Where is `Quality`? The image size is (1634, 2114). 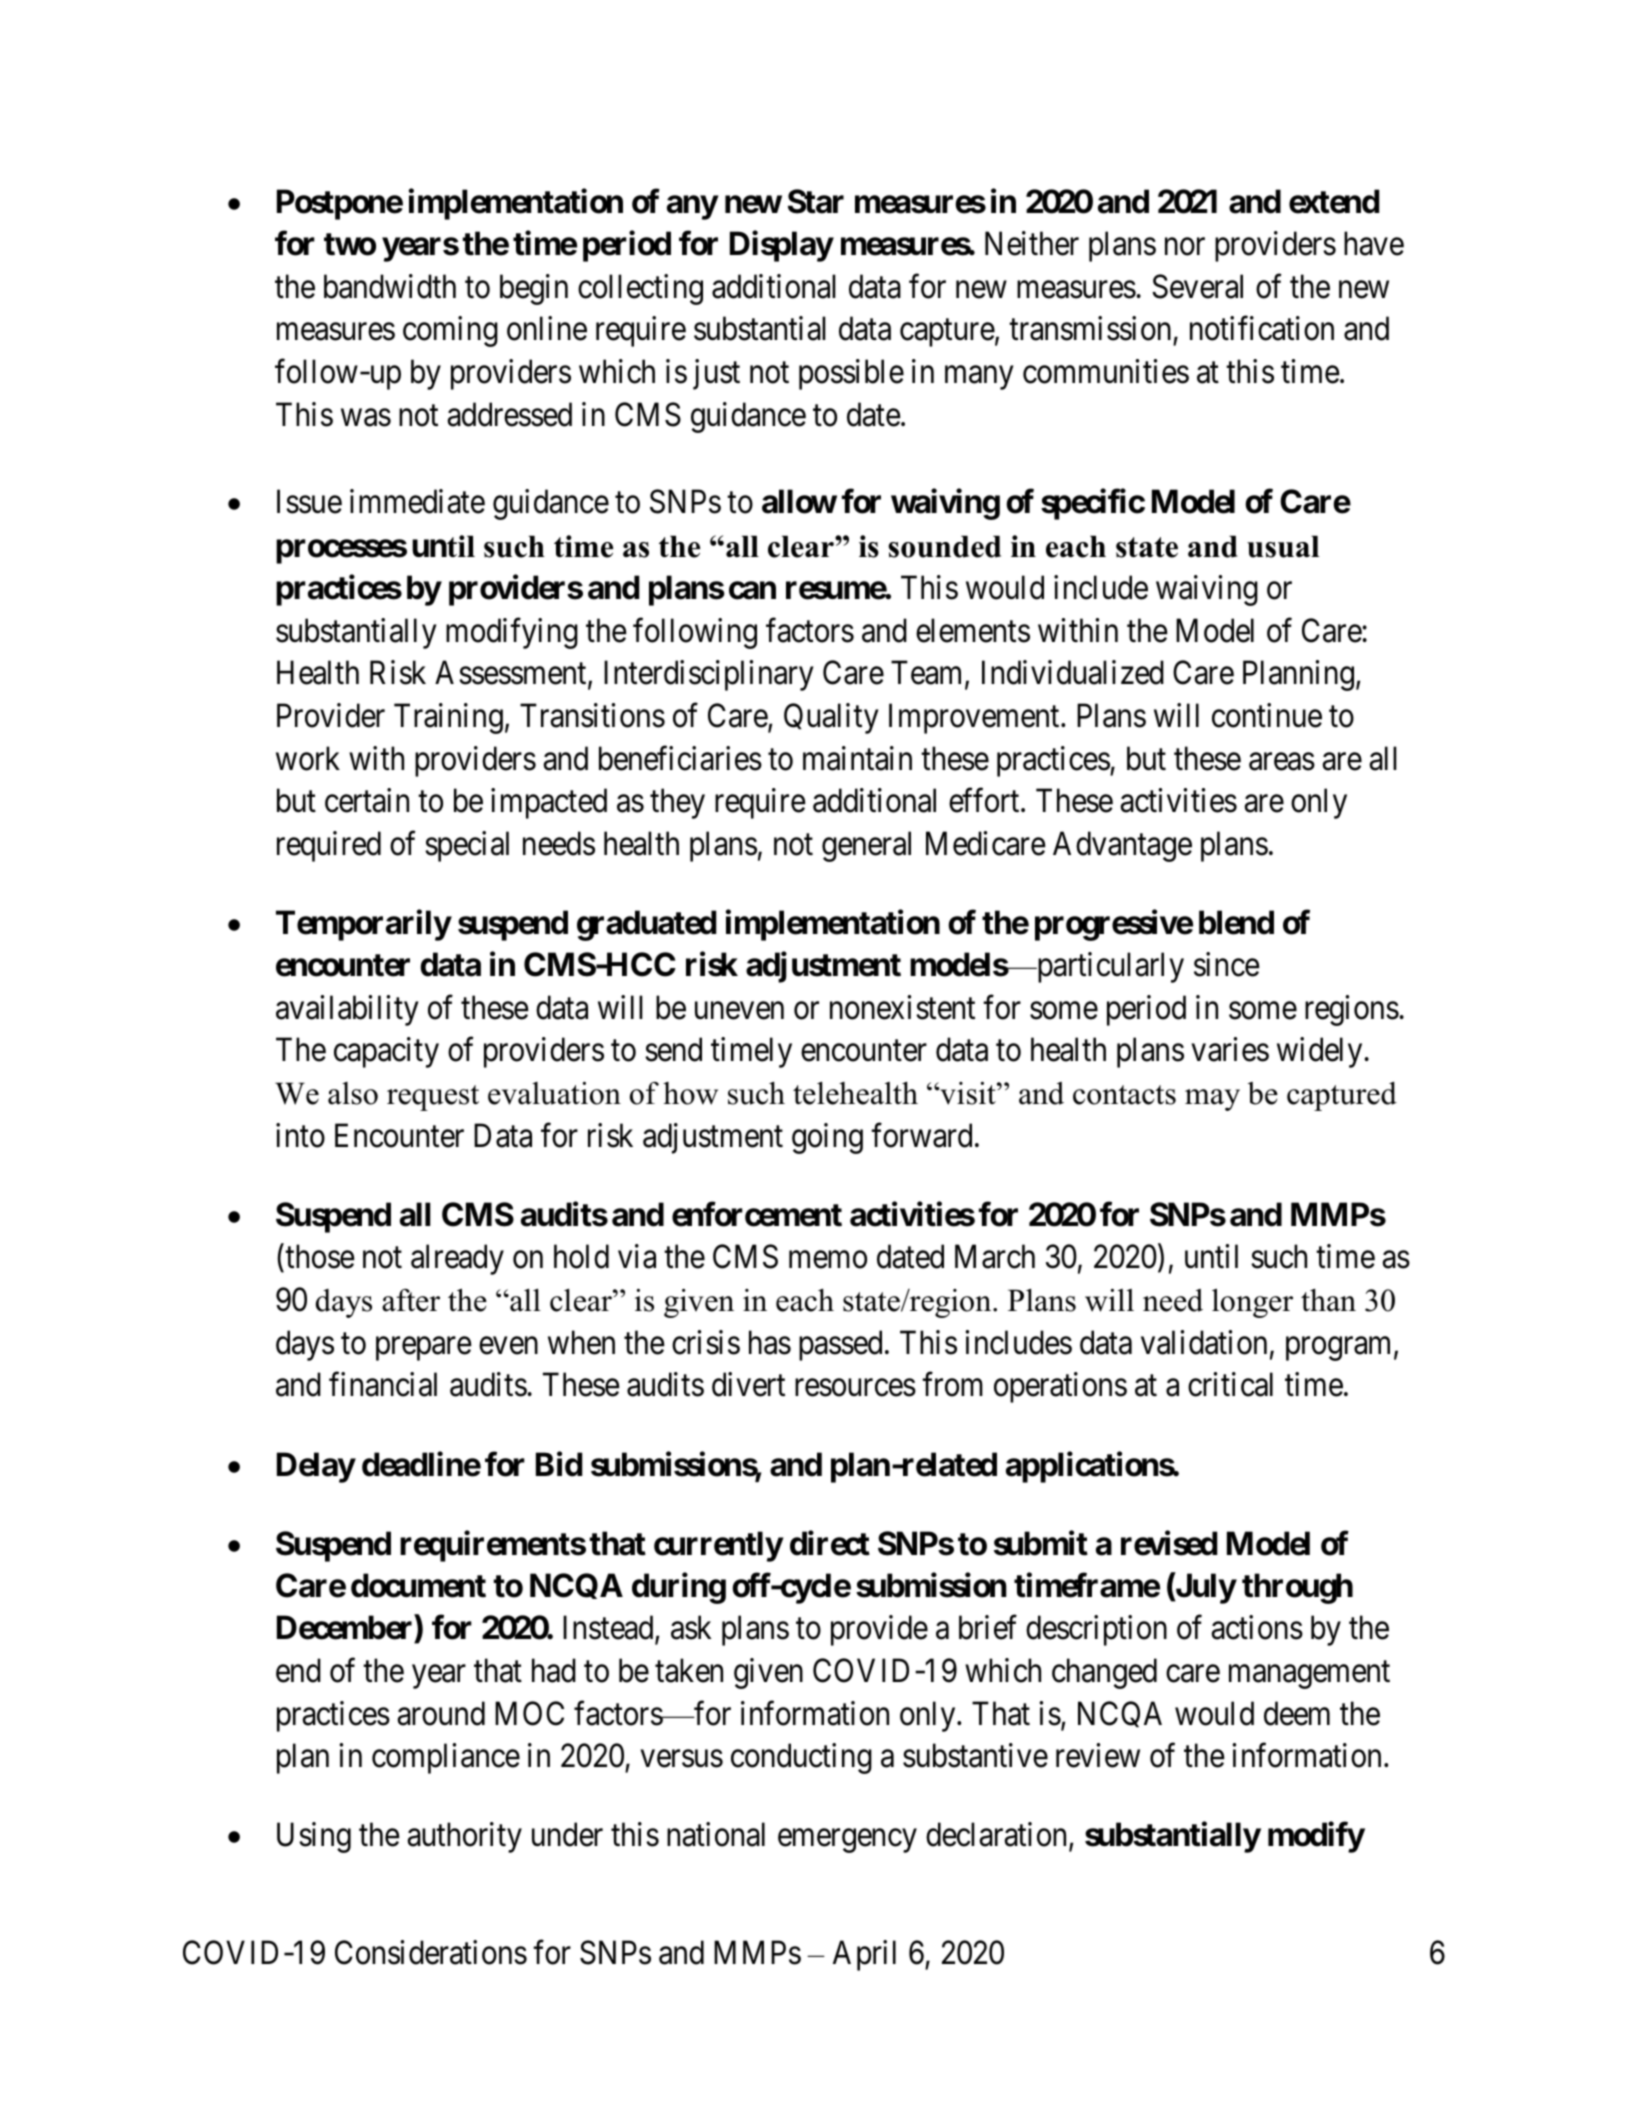 Quality is located at coordinates (831, 718).
